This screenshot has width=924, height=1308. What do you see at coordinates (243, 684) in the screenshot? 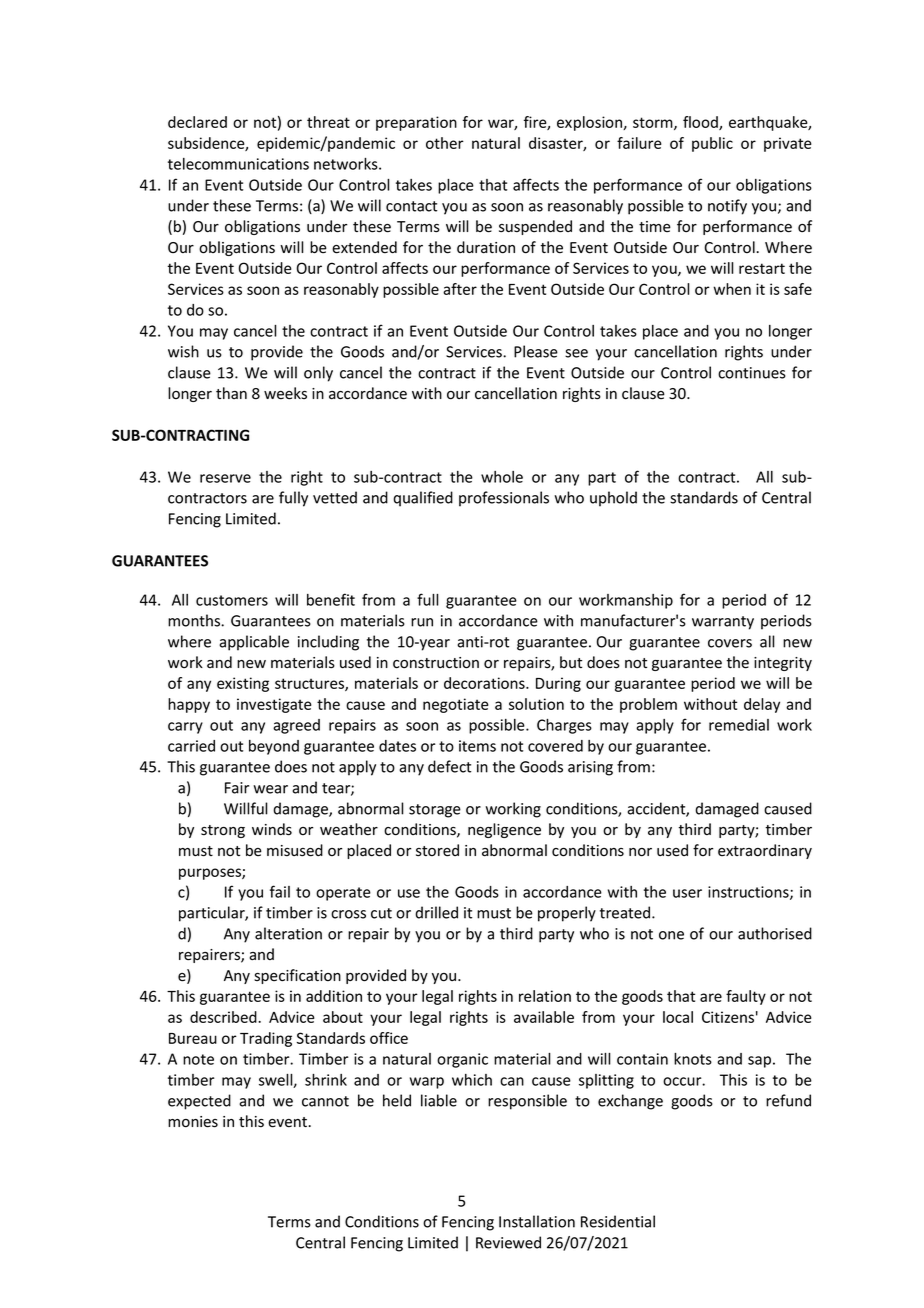
I see `existing` at bounding box center [243, 684].
